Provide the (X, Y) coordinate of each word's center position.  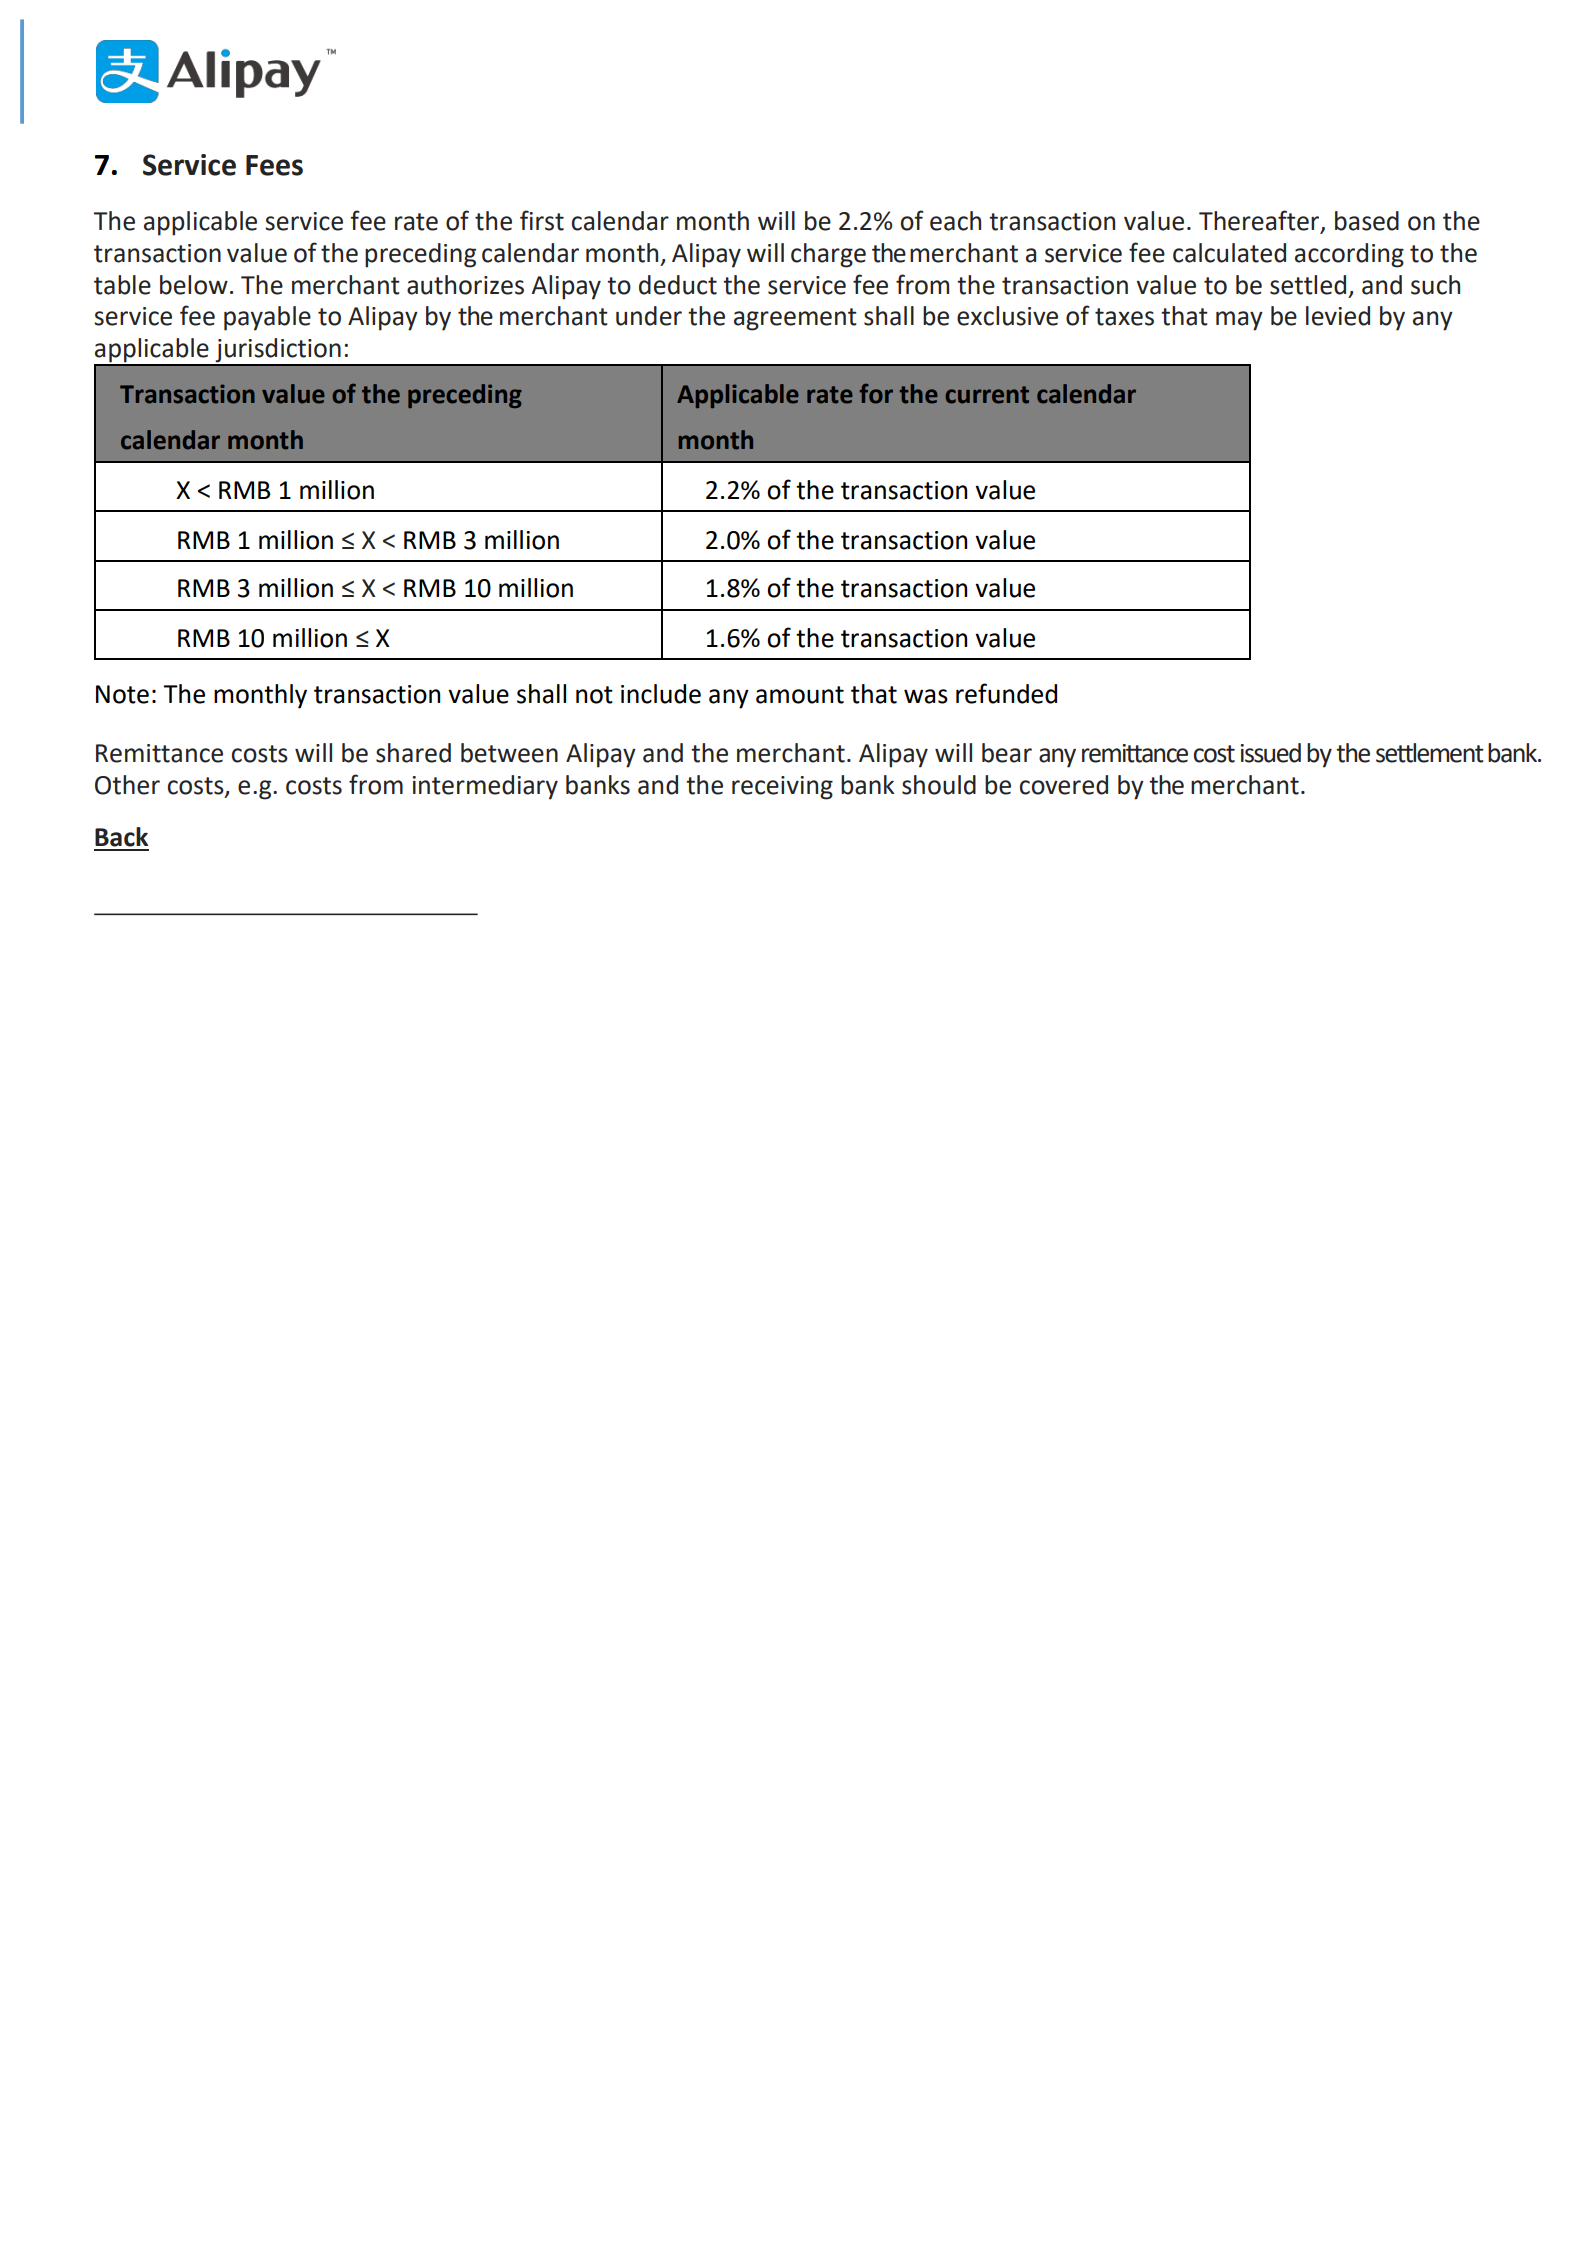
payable (267, 318)
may (1239, 321)
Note (122, 694)
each (955, 221)
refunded (1006, 693)
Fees (274, 165)
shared (413, 753)
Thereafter (1260, 221)
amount (800, 695)
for (876, 394)
